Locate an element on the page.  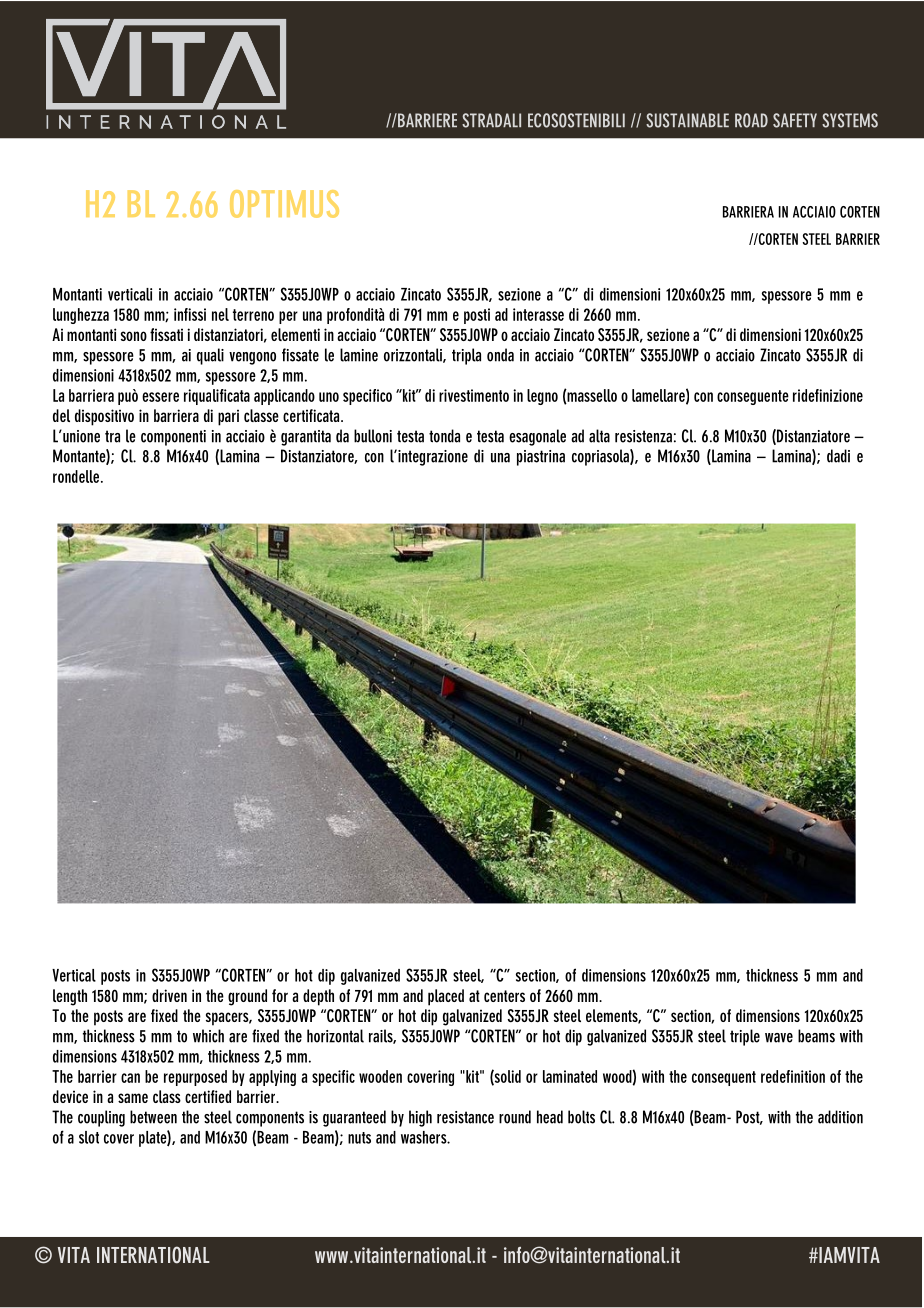
between is located at coordinates (153, 1117).
